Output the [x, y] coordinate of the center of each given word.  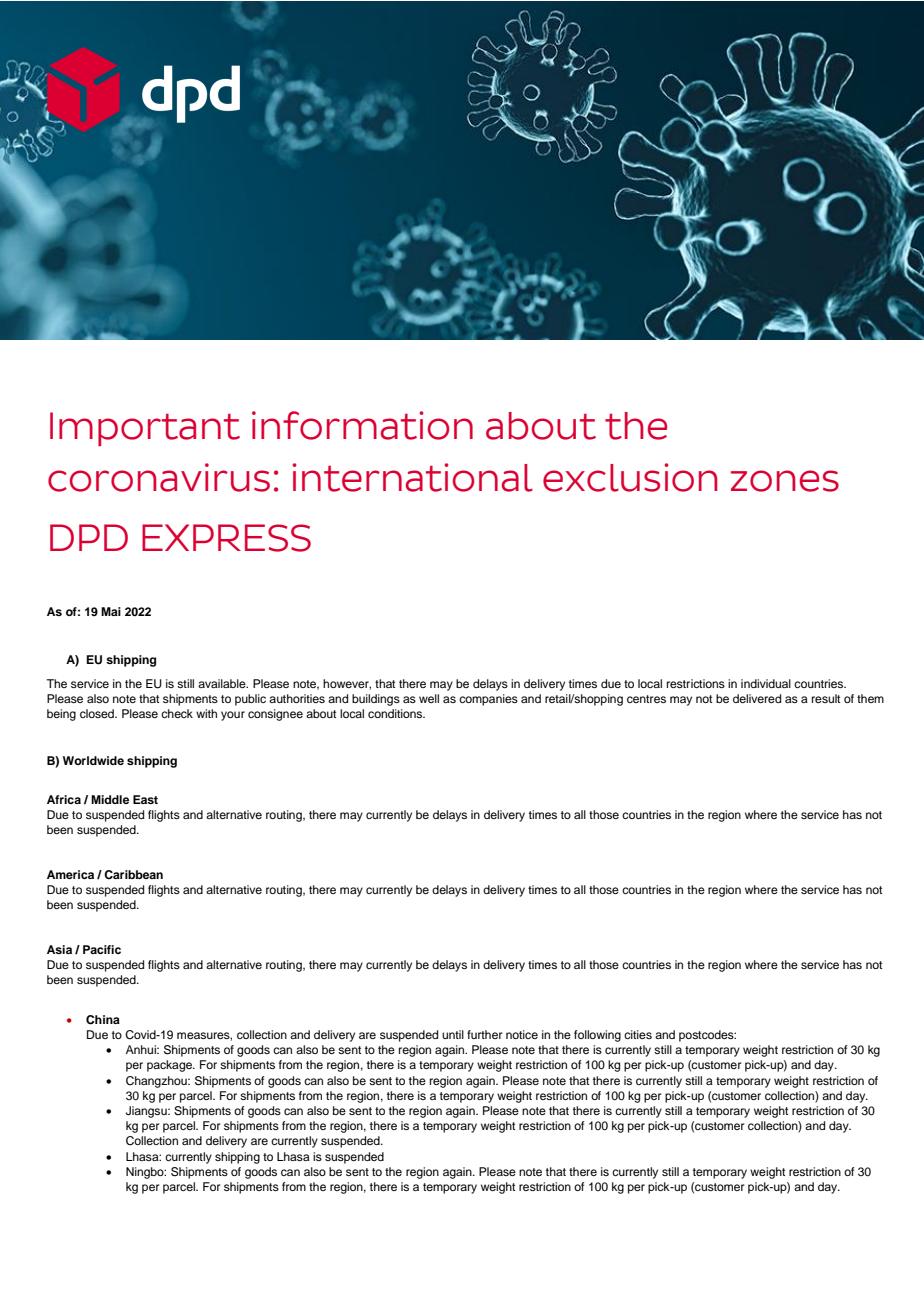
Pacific [102, 949]
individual [766, 683]
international [413, 477]
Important [145, 429]
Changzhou [157, 1082]
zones [785, 481]
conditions [396, 713]
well [429, 698]
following [597, 1036]
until [453, 1034]
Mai [111, 611]
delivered [757, 698]
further [484, 1034]
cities [638, 1034]
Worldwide [93, 760]
